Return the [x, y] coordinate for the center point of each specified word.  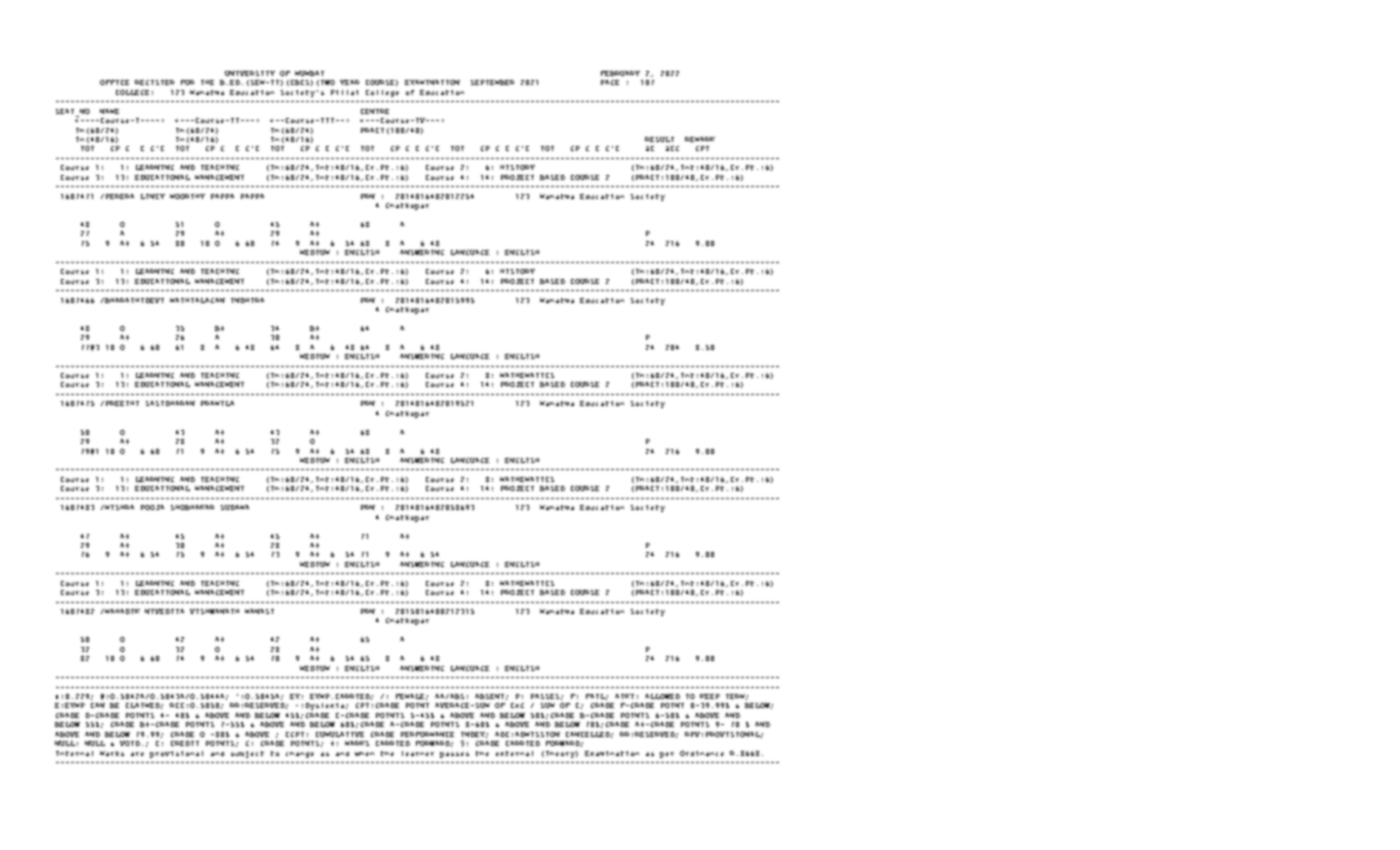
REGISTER [154, 82]
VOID [130, 743]
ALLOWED [662, 696]
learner [418, 753]
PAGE [610, 82]
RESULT [659, 139]
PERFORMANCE [427, 734]
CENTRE [375, 111]
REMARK [700, 139]
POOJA [152, 507]
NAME [109, 111]
